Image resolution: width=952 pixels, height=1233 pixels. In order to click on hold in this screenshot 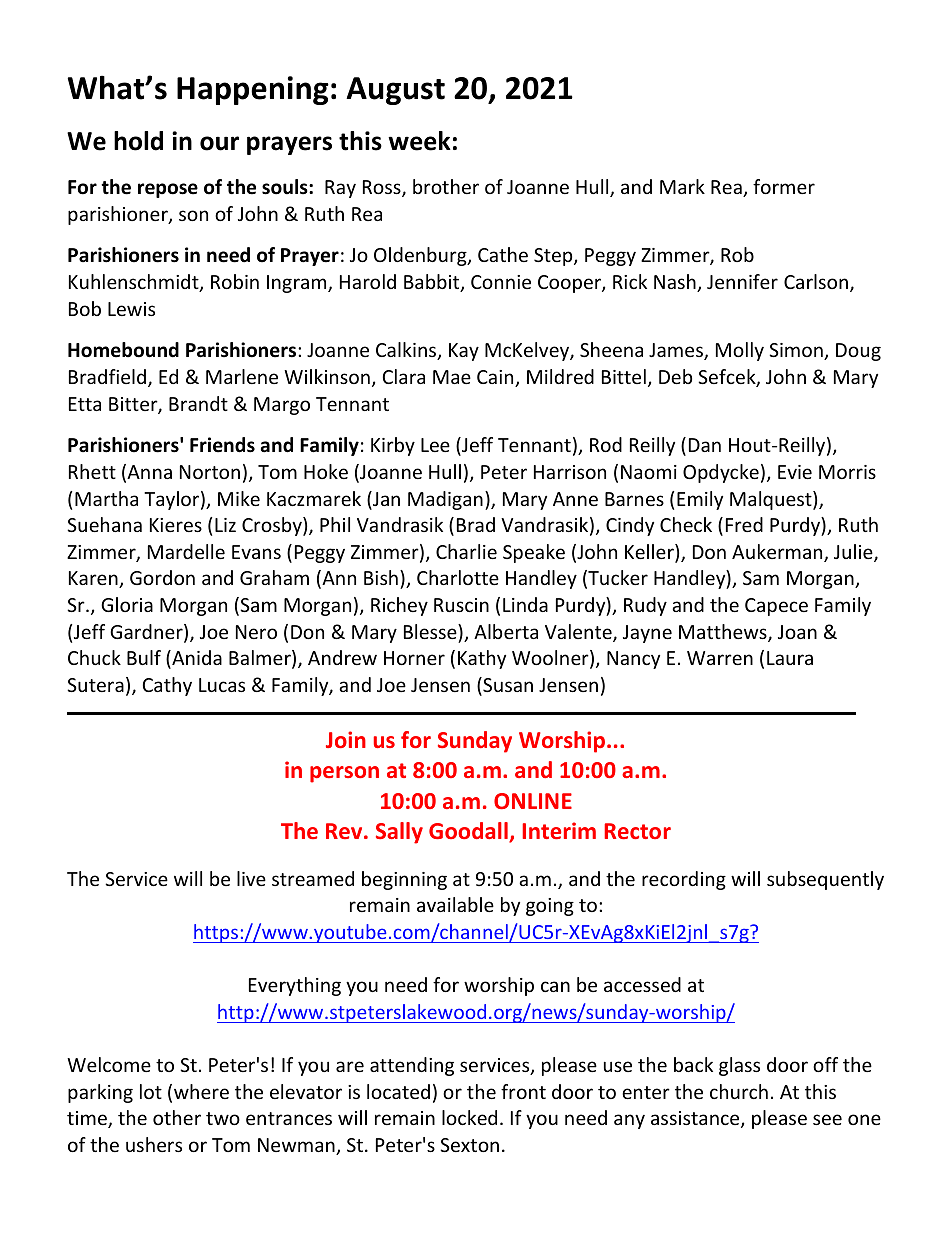, I will do `click(138, 141)`.
